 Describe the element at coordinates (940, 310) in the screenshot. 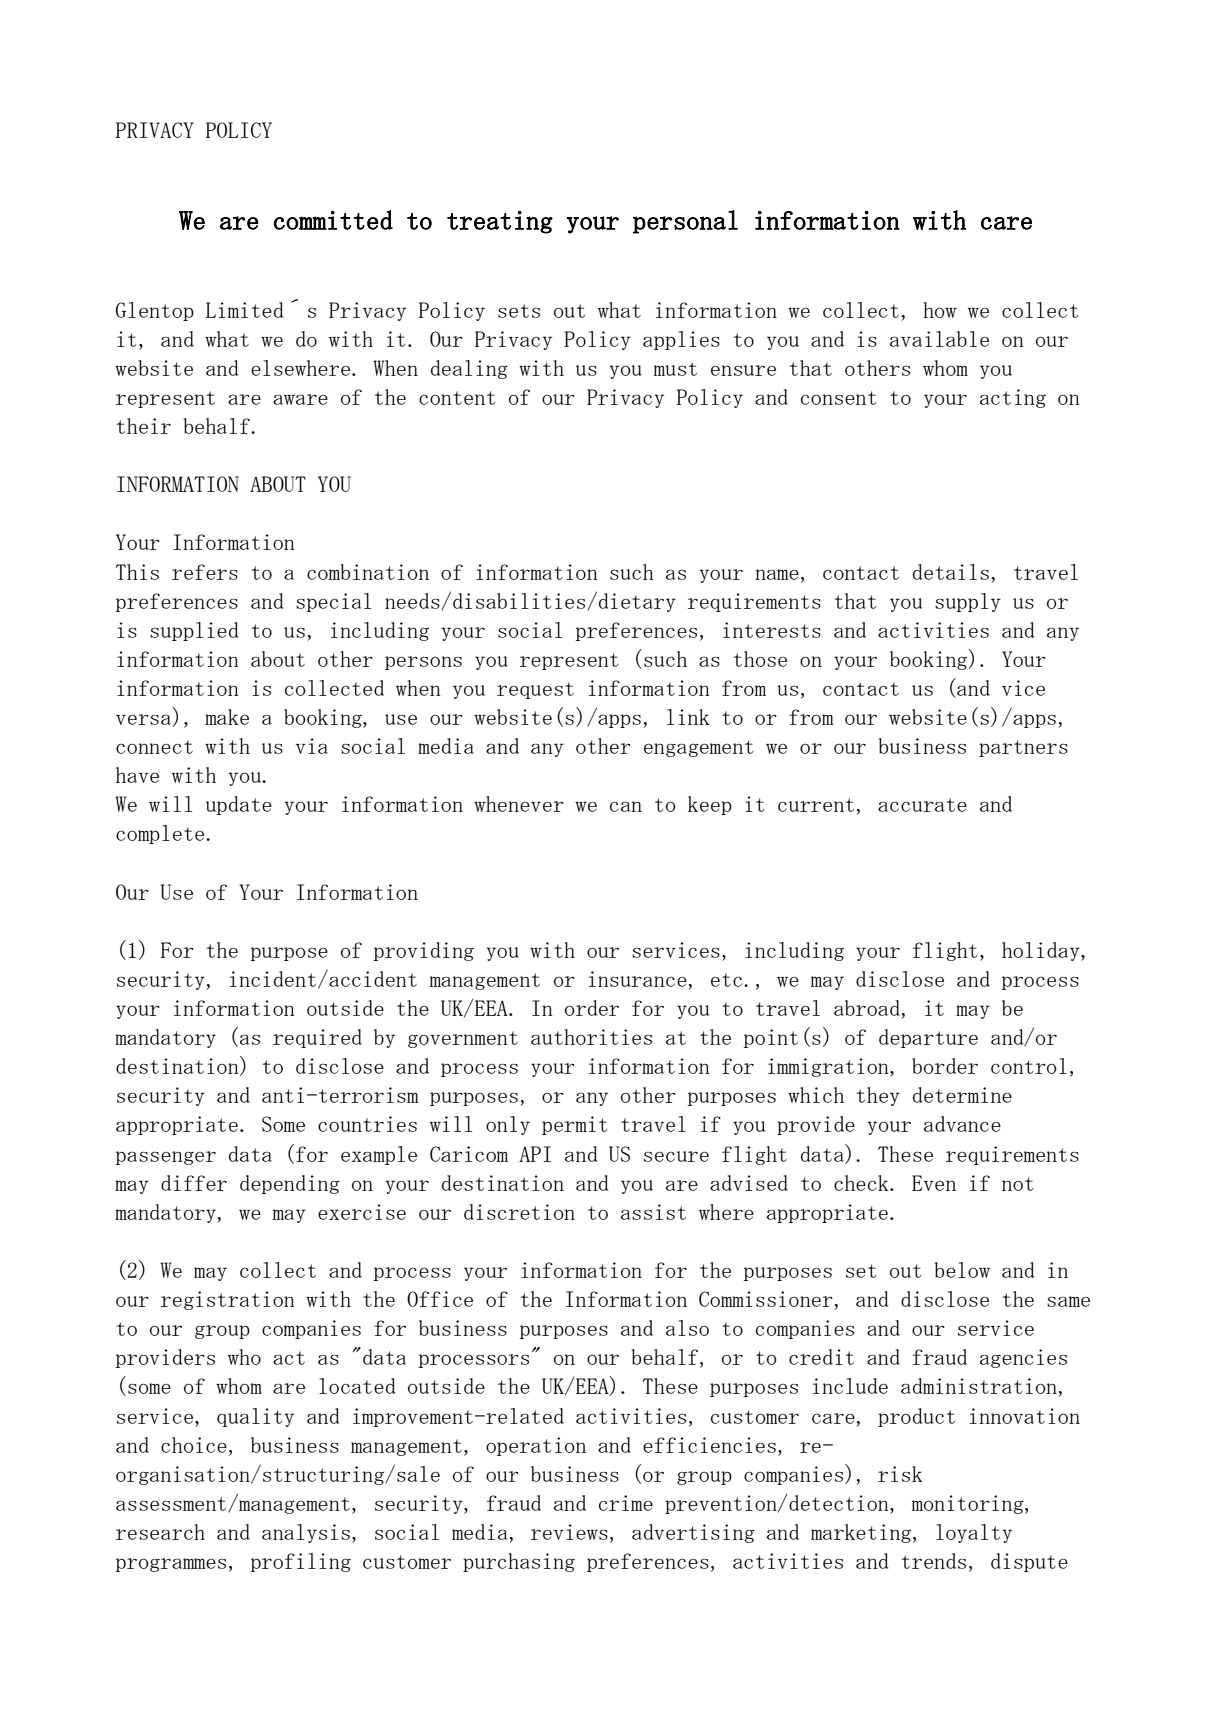

I see `how` at that location.
